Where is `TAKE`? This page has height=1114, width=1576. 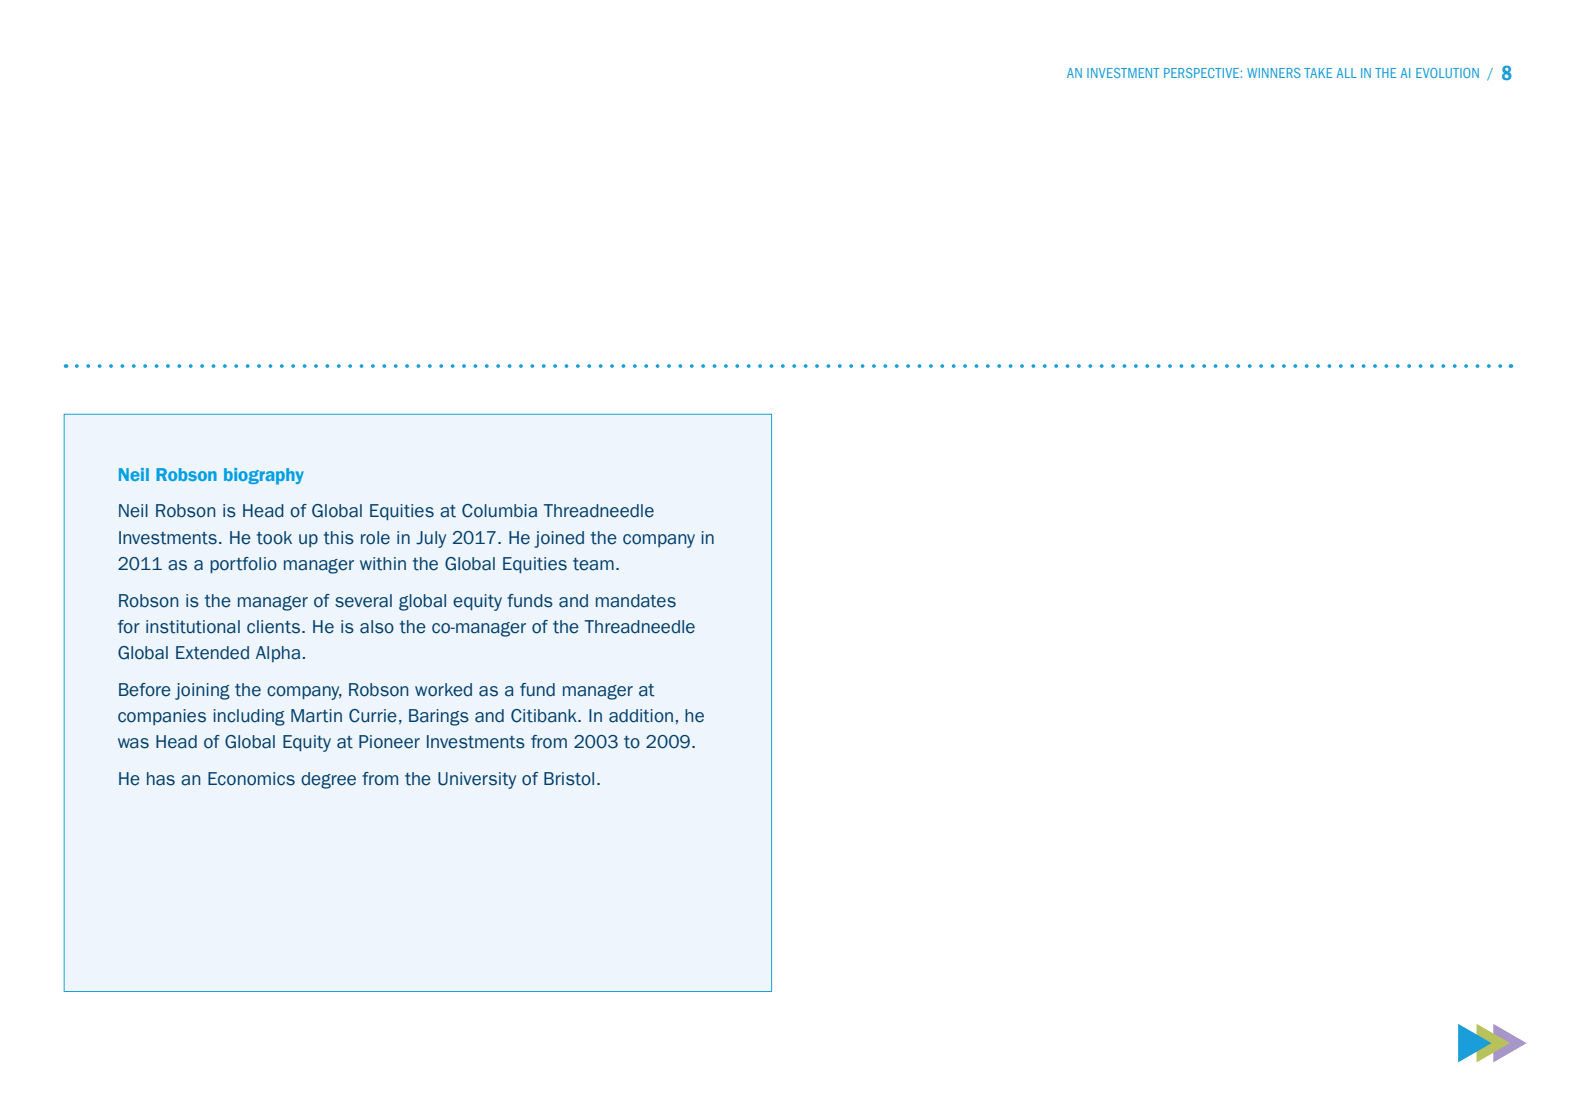 TAKE is located at coordinates (1318, 73).
